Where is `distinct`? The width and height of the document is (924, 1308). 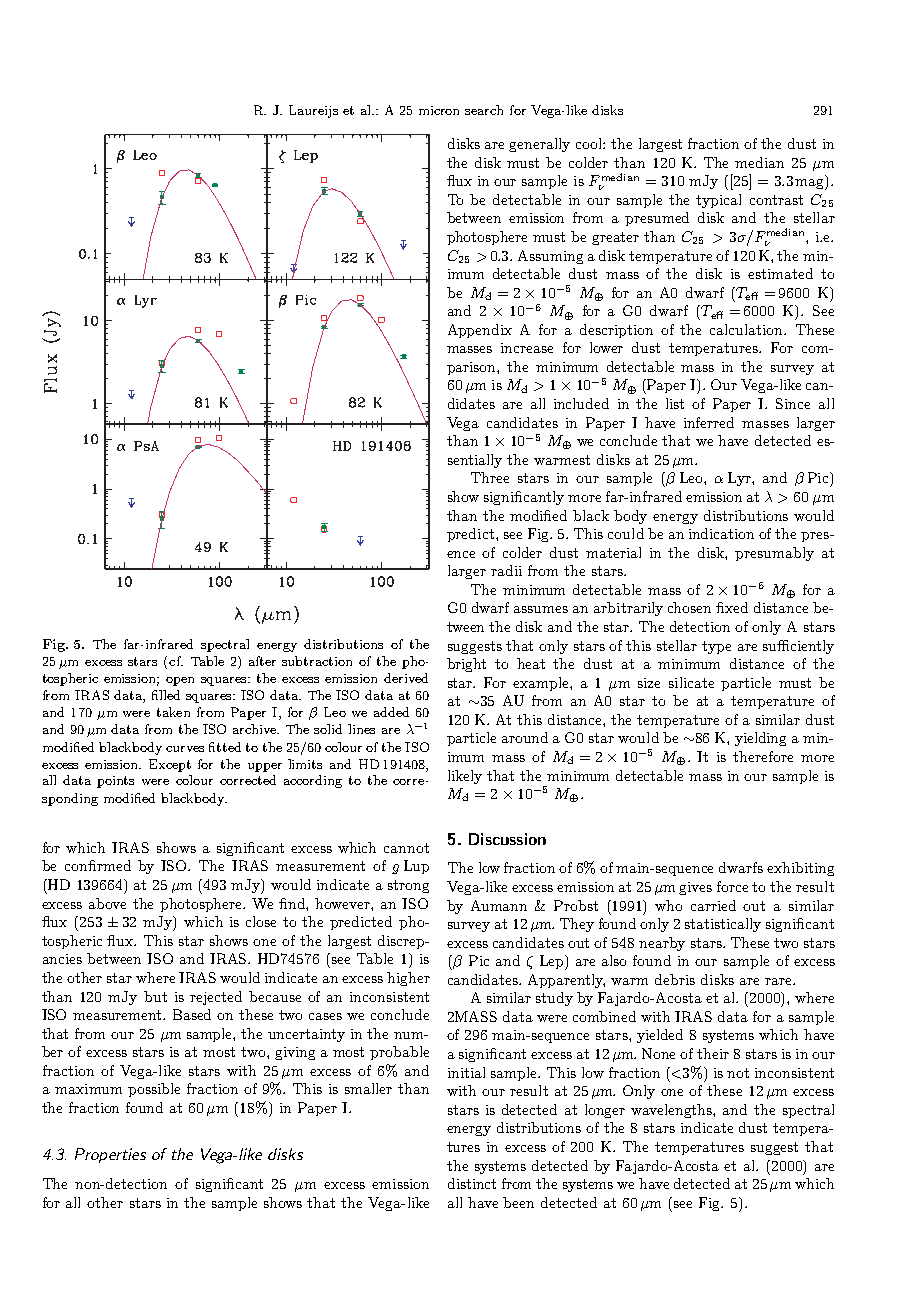 distinct is located at coordinates (472, 1183).
